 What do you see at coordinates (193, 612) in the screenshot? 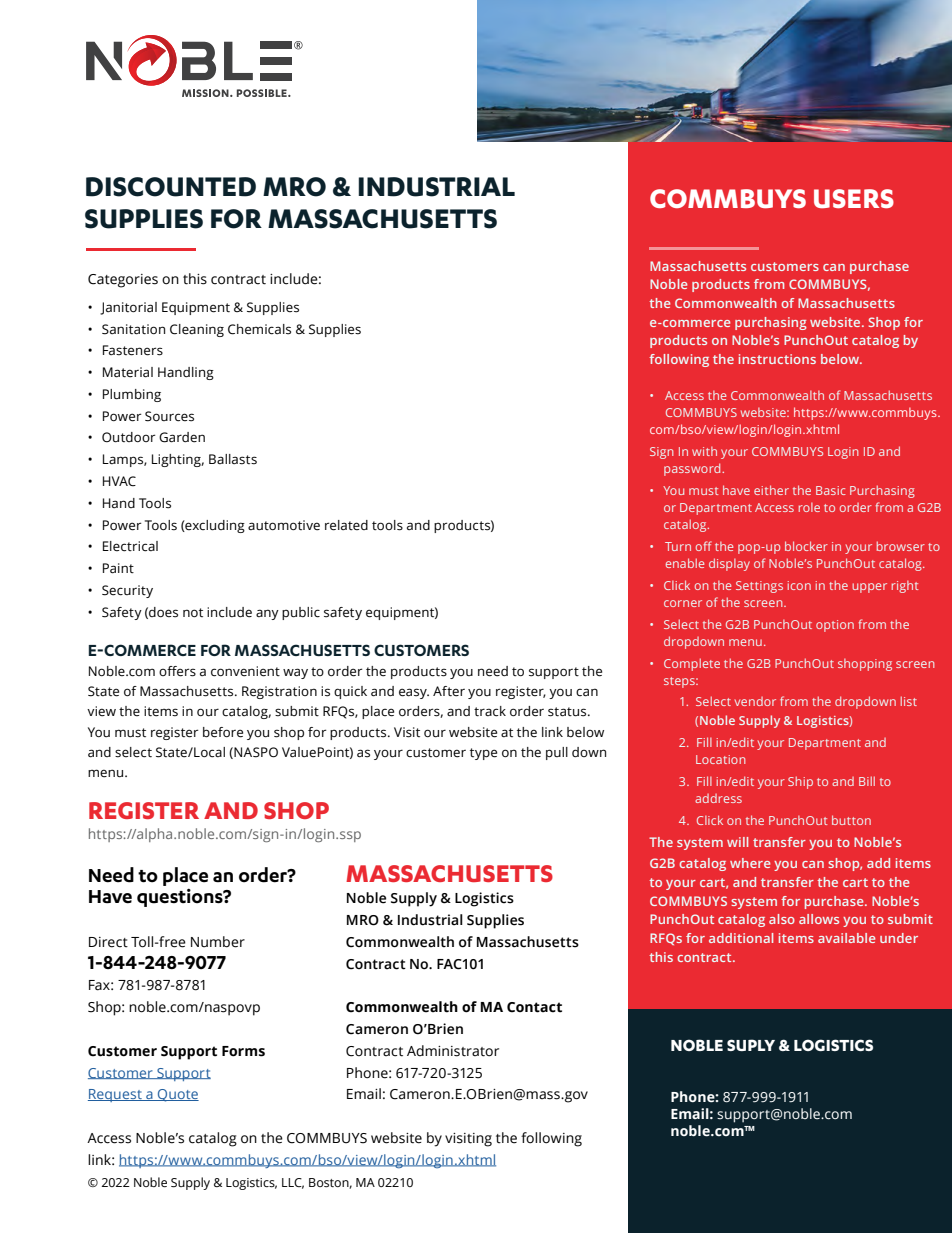
I see `not` at bounding box center [193, 612].
